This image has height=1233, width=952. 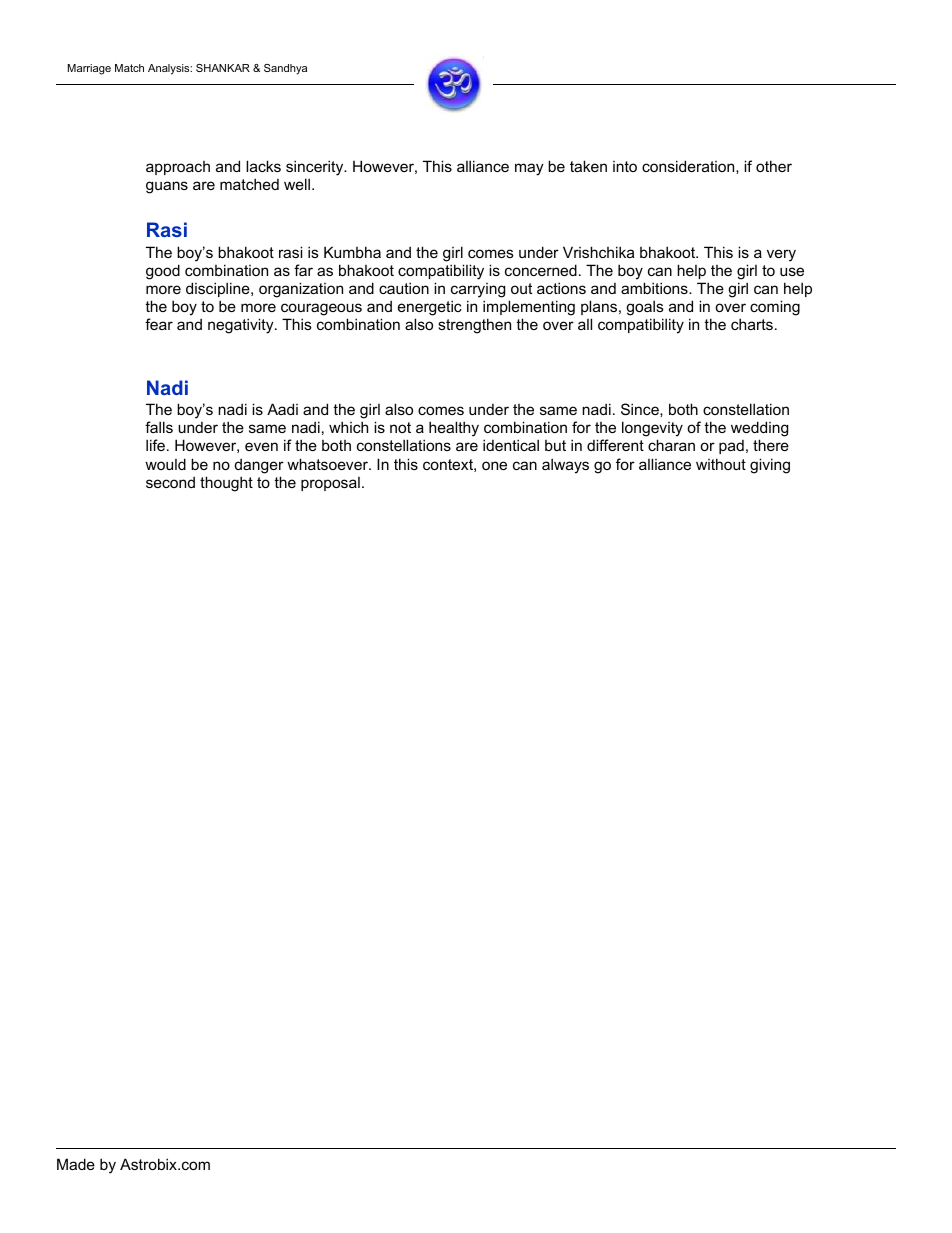 What do you see at coordinates (223, 68) in the image?
I see `SHANKAR` at bounding box center [223, 68].
